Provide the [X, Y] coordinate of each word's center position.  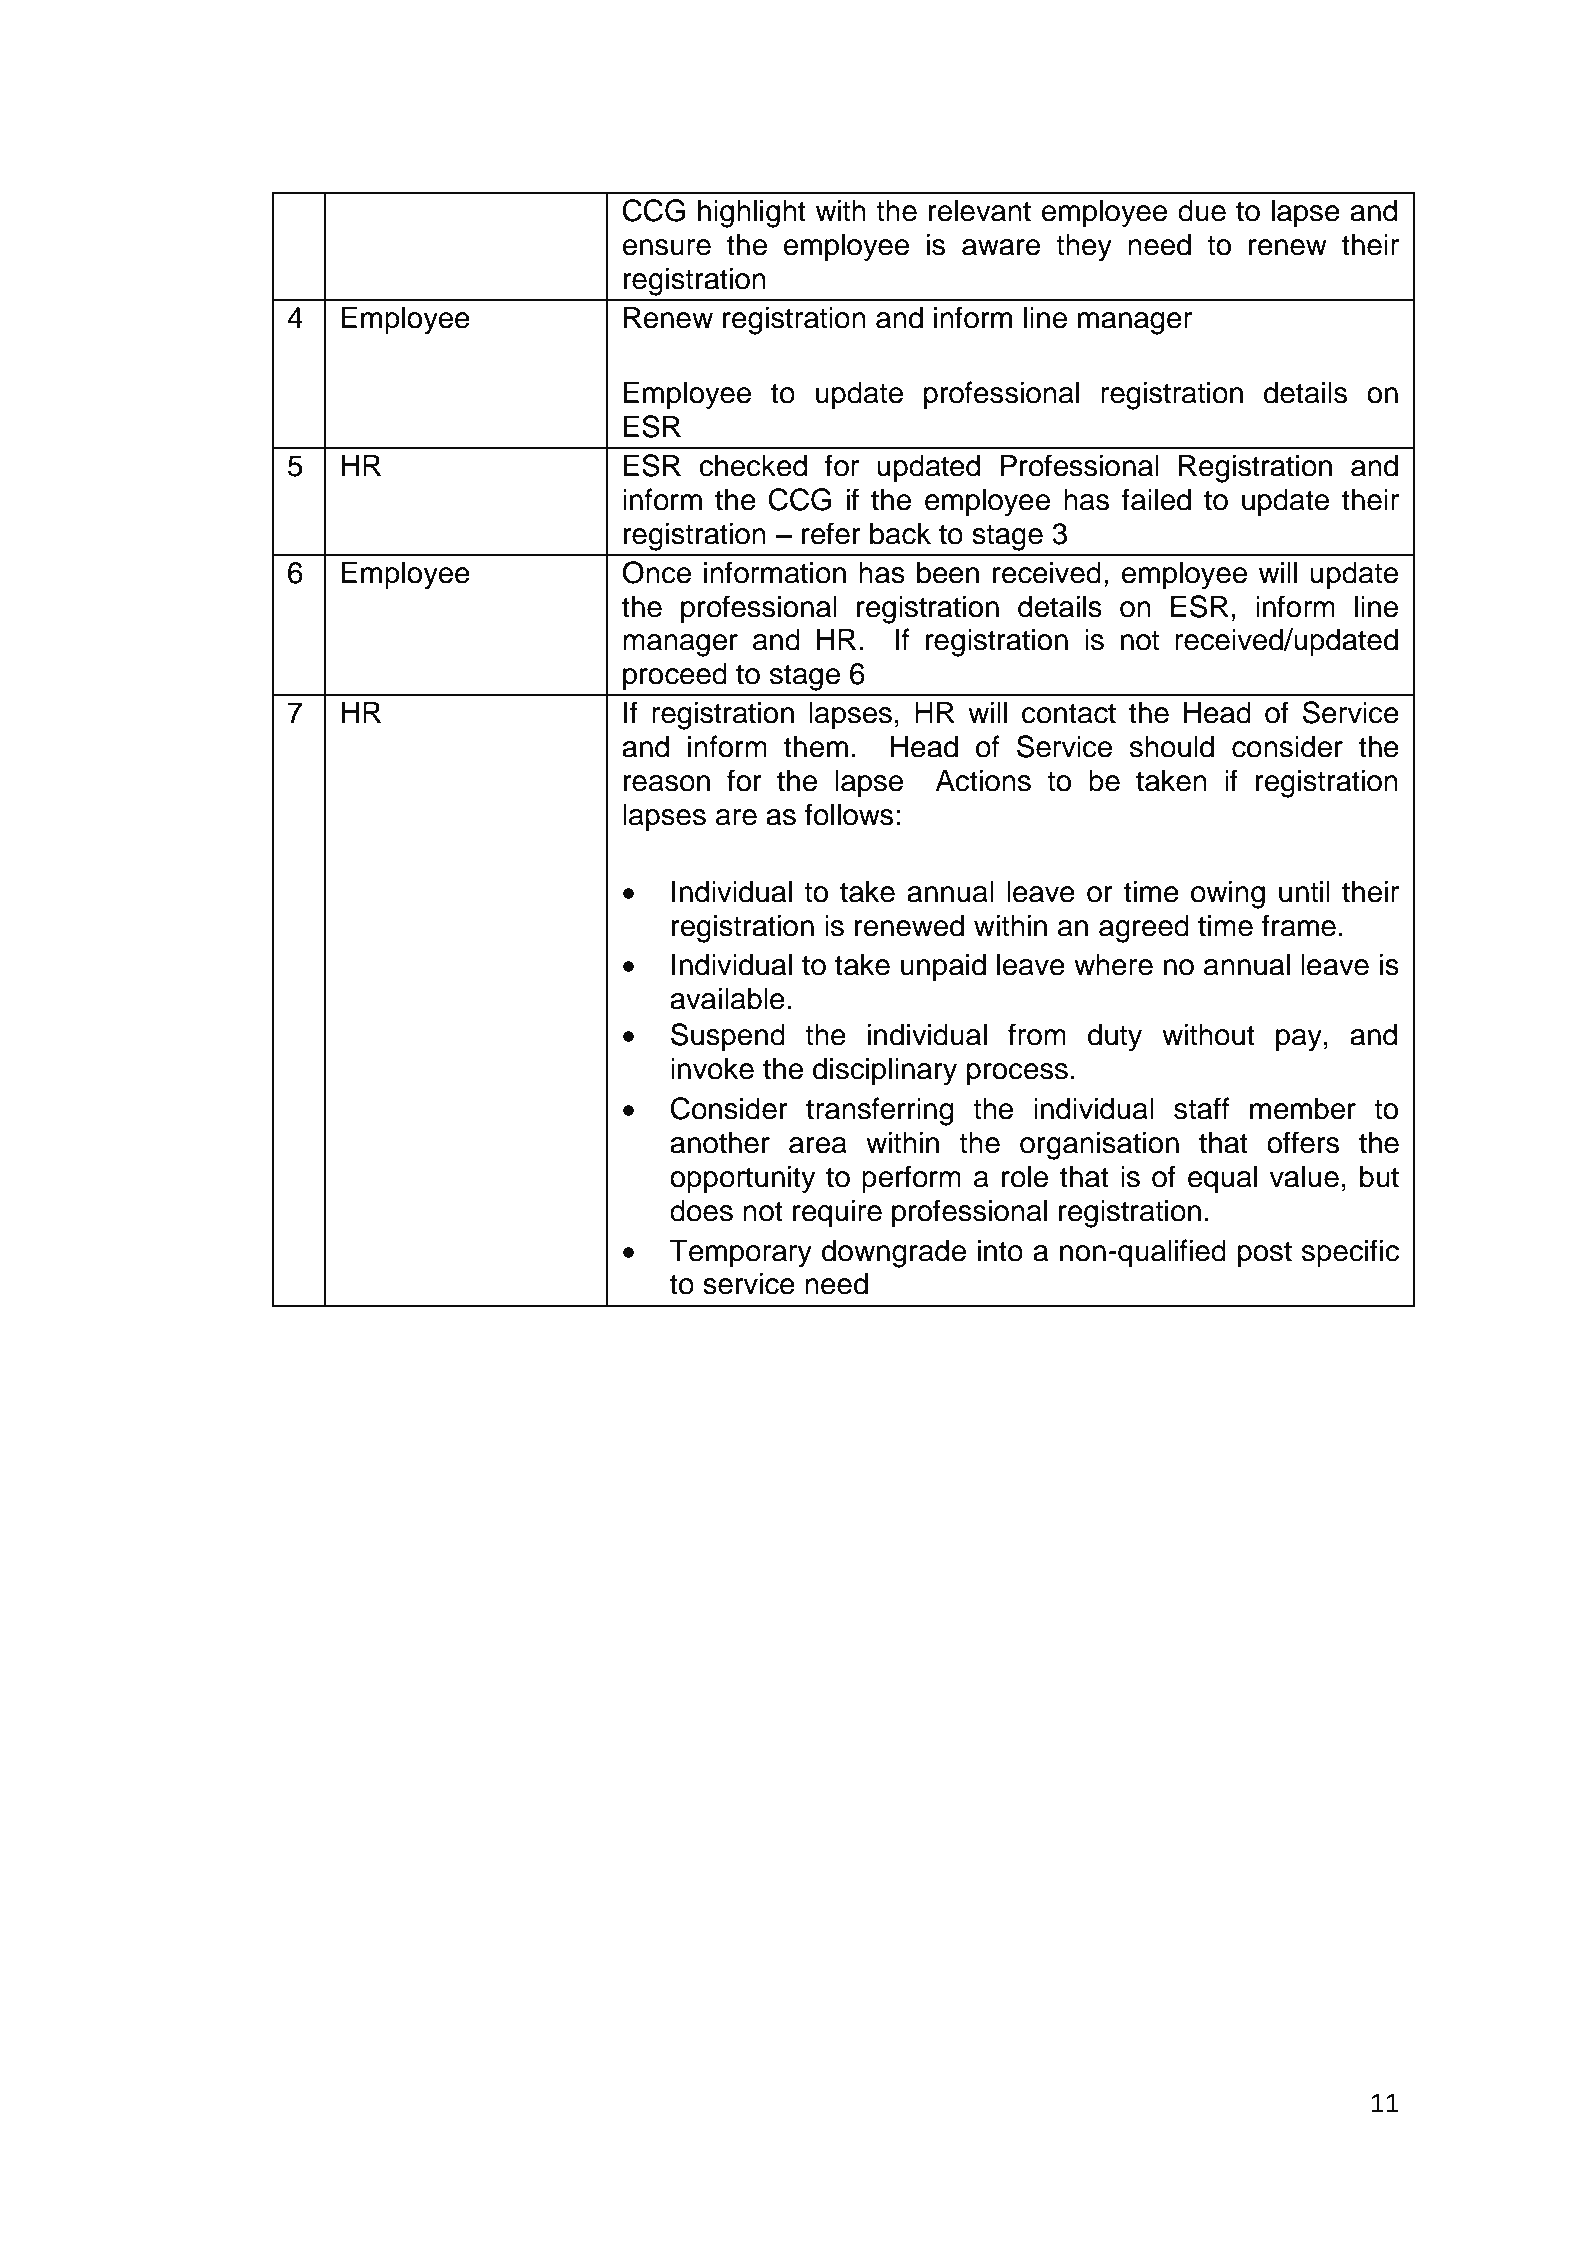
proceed [675, 676]
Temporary [741, 1253]
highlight [752, 213]
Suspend [728, 1037]
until [1304, 891]
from [1037, 1034]
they [1084, 247]
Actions [983, 780]
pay [1299, 1040]
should [1172, 746]
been [948, 572]
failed [1156, 499]
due [1202, 210]
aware [1001, 247]
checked [753, 465]
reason [667, 783]
